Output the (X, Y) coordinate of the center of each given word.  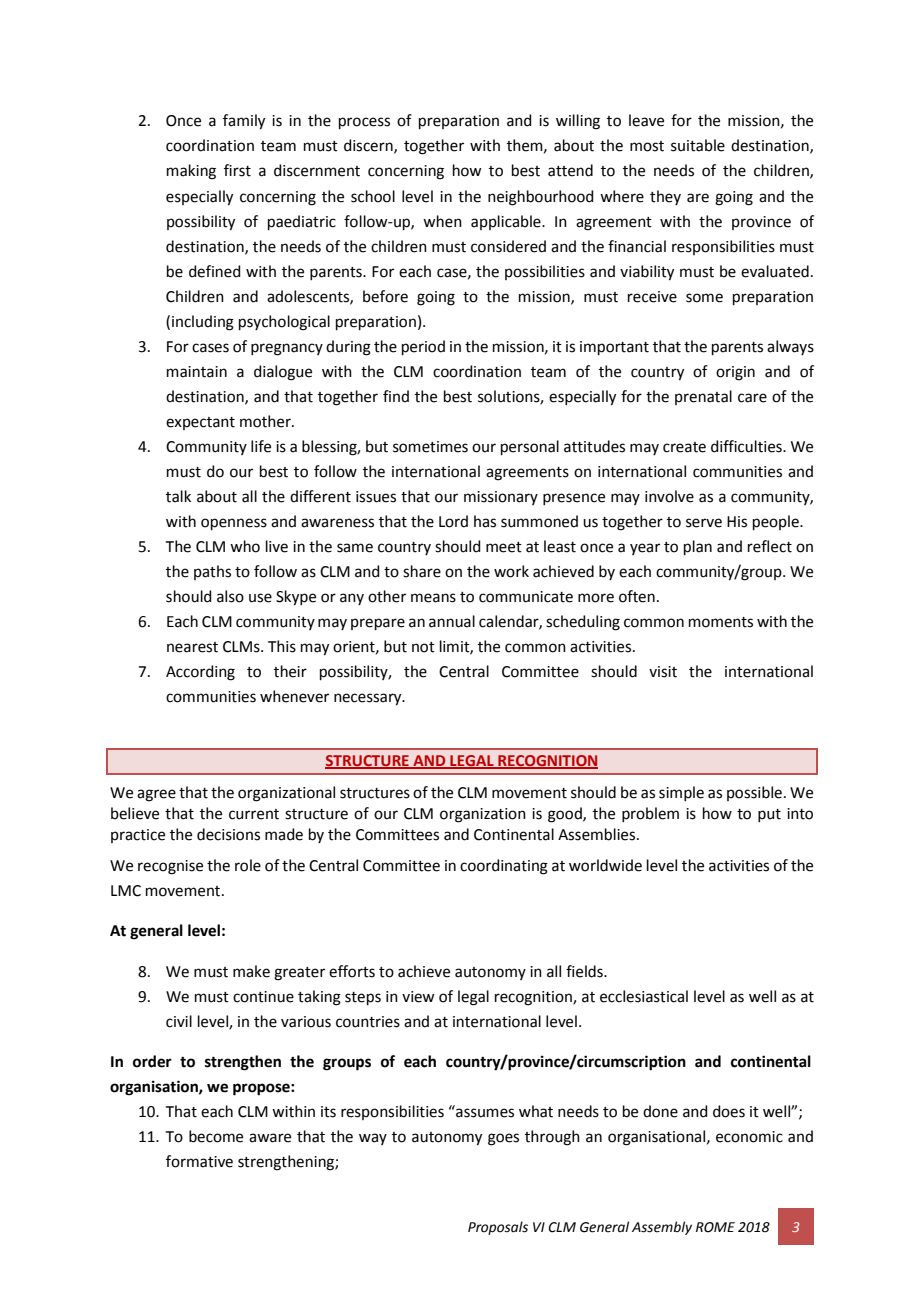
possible (754, 793)
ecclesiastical (644, 996)
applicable (507, 222)
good (566, 815)
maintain (197, 372)
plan (698, 547)
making (191, 172)
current (254, 814)
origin (735, 373)
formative (199, 1161)
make (251, 971)
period (423, 347)
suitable (698, 145)
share (422, 571)
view (418, 997)
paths (212, 572)
